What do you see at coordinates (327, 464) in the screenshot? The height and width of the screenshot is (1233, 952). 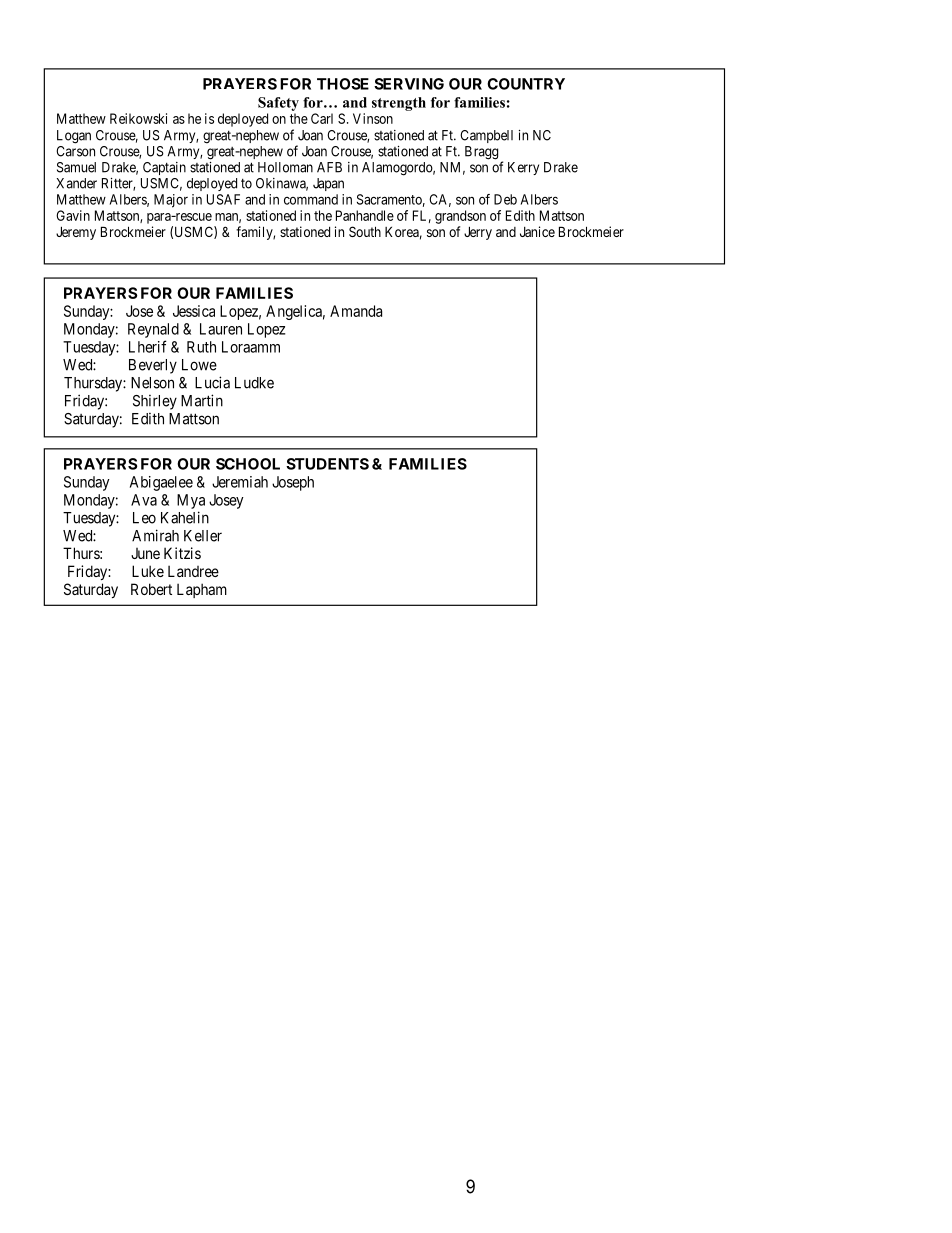 I see `STUDENTS` at bounding box center [327, 464].
